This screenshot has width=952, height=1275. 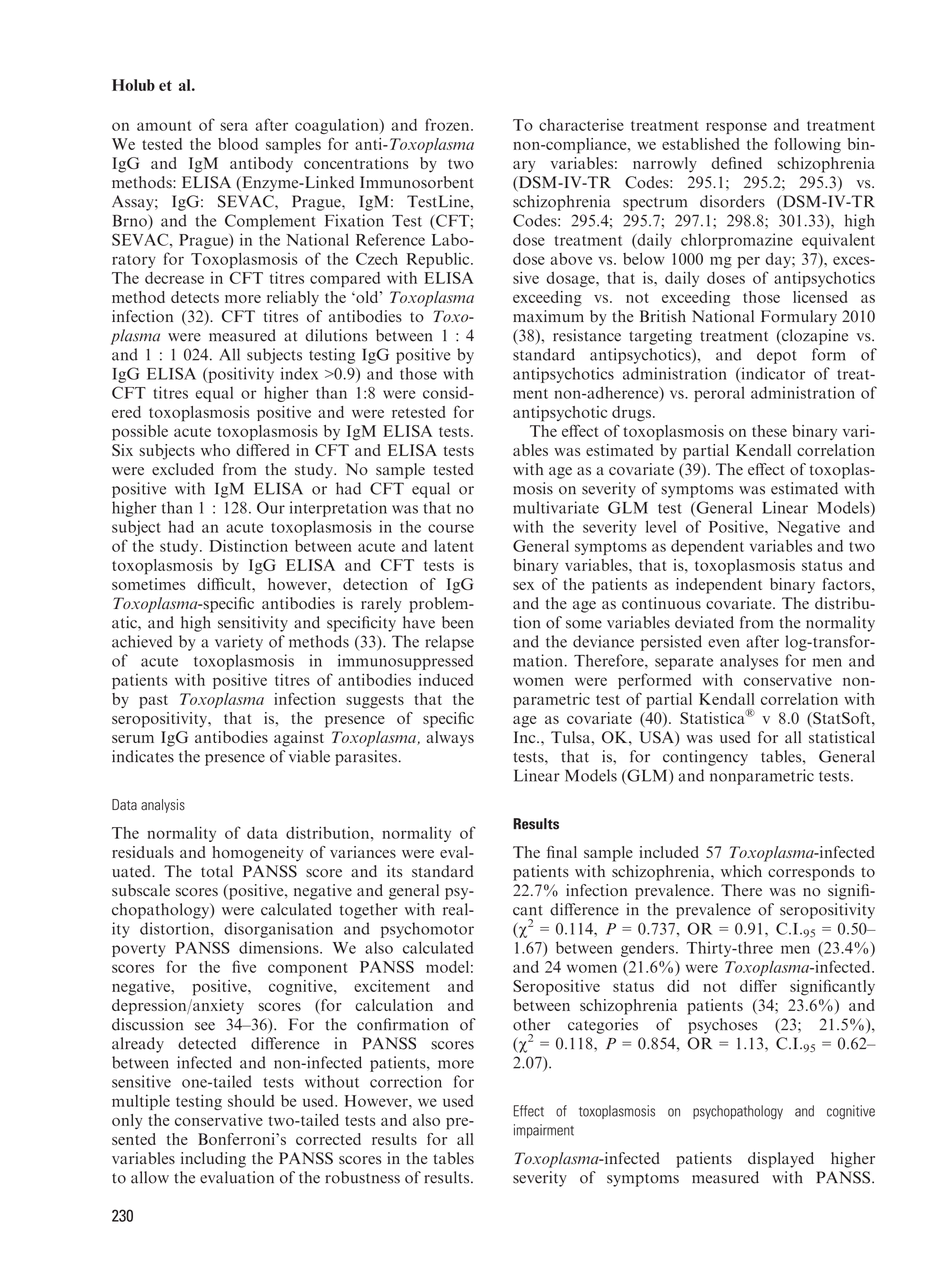 I want to click on maximum, so click(x=548, y=316).
